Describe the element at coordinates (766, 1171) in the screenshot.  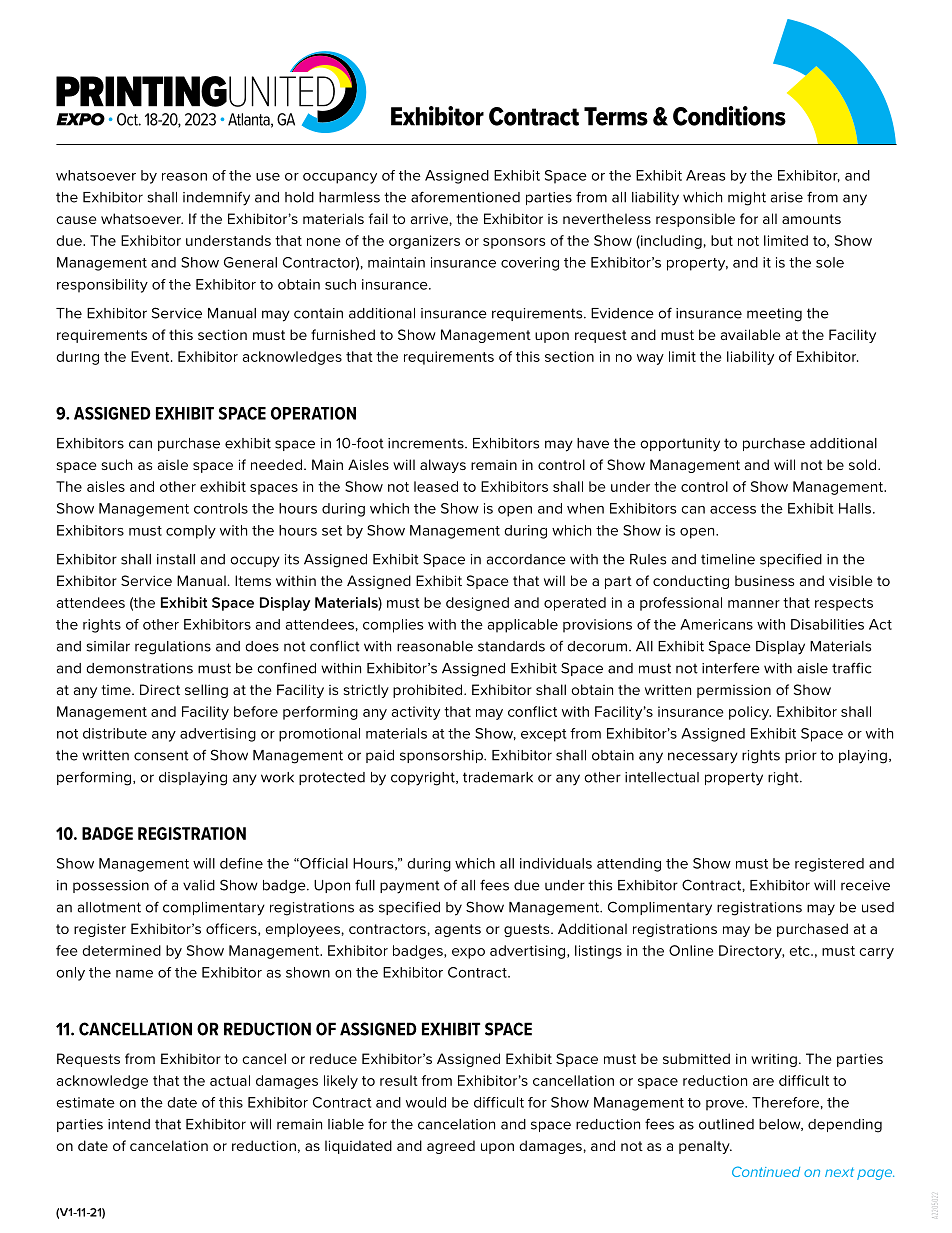
I see `Continued` at that location.
